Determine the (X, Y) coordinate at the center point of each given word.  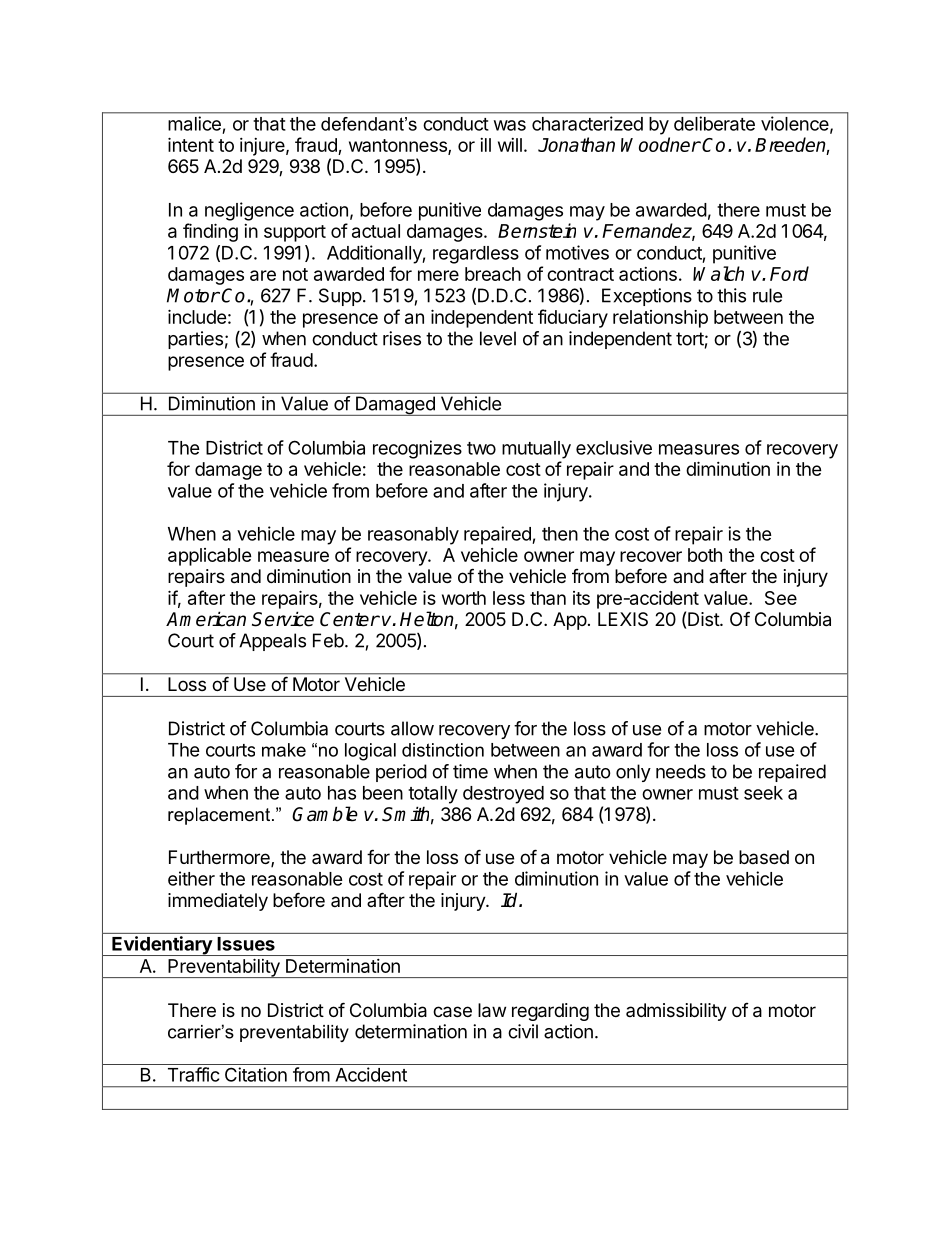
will (510, 145)
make (284, 750)
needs (681, 771)
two (481, 448)
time (470, 771)
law (492, 1010)
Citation (256, 1074)
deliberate (714, 123)
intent (191, 144)
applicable (210, 557)
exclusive (614, 447)
